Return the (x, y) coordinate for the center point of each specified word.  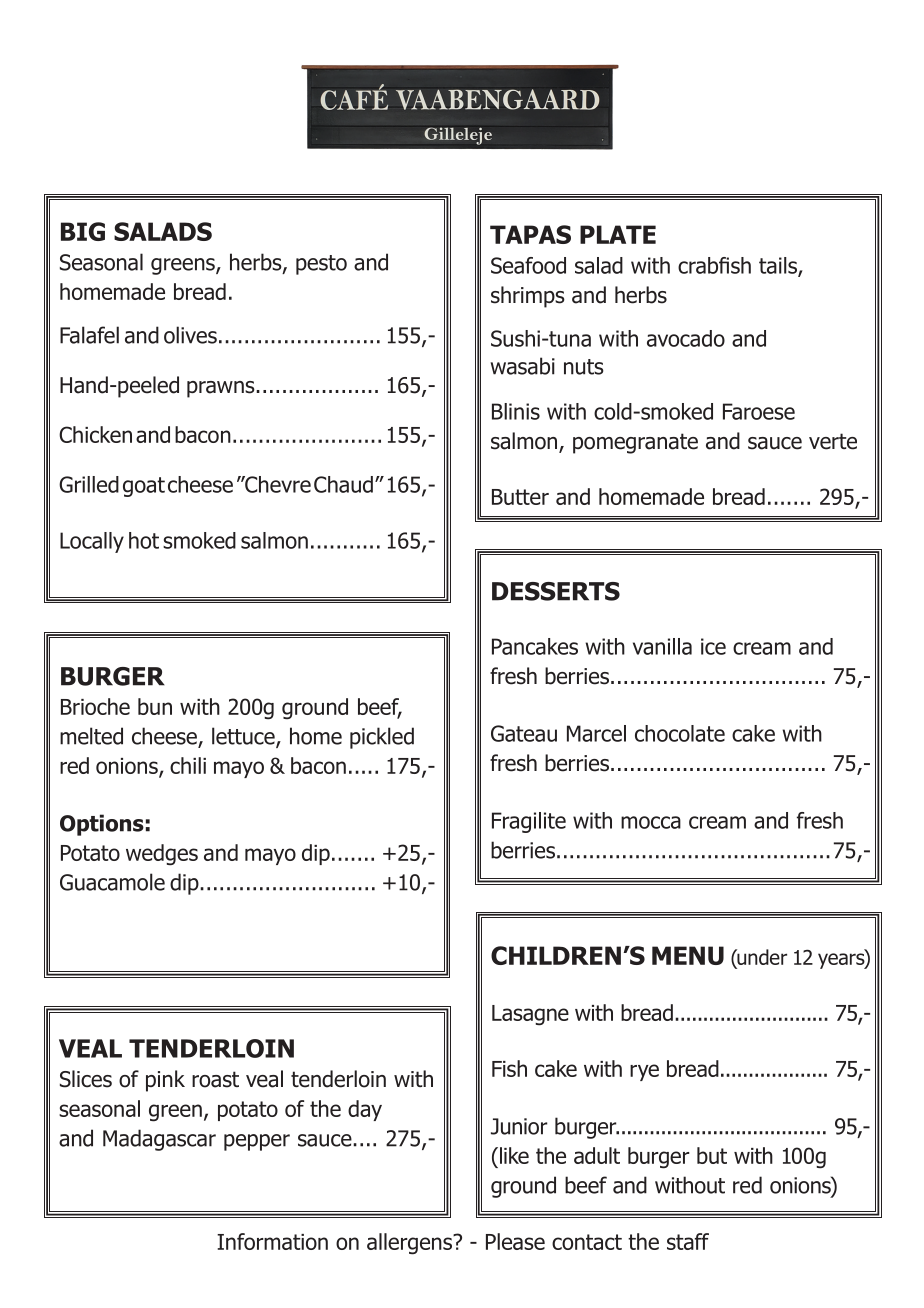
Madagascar (159, 1140)
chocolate (680, 733)
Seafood (528, 265)
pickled (382, 738)
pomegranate (635, 443)
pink (165, 1081)
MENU (688, 955)
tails (779, 266)
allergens (410, 1244)
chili (188, 765)
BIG (83, 231)
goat (144, 487)
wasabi (522, 366)
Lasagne (530, 1015)
